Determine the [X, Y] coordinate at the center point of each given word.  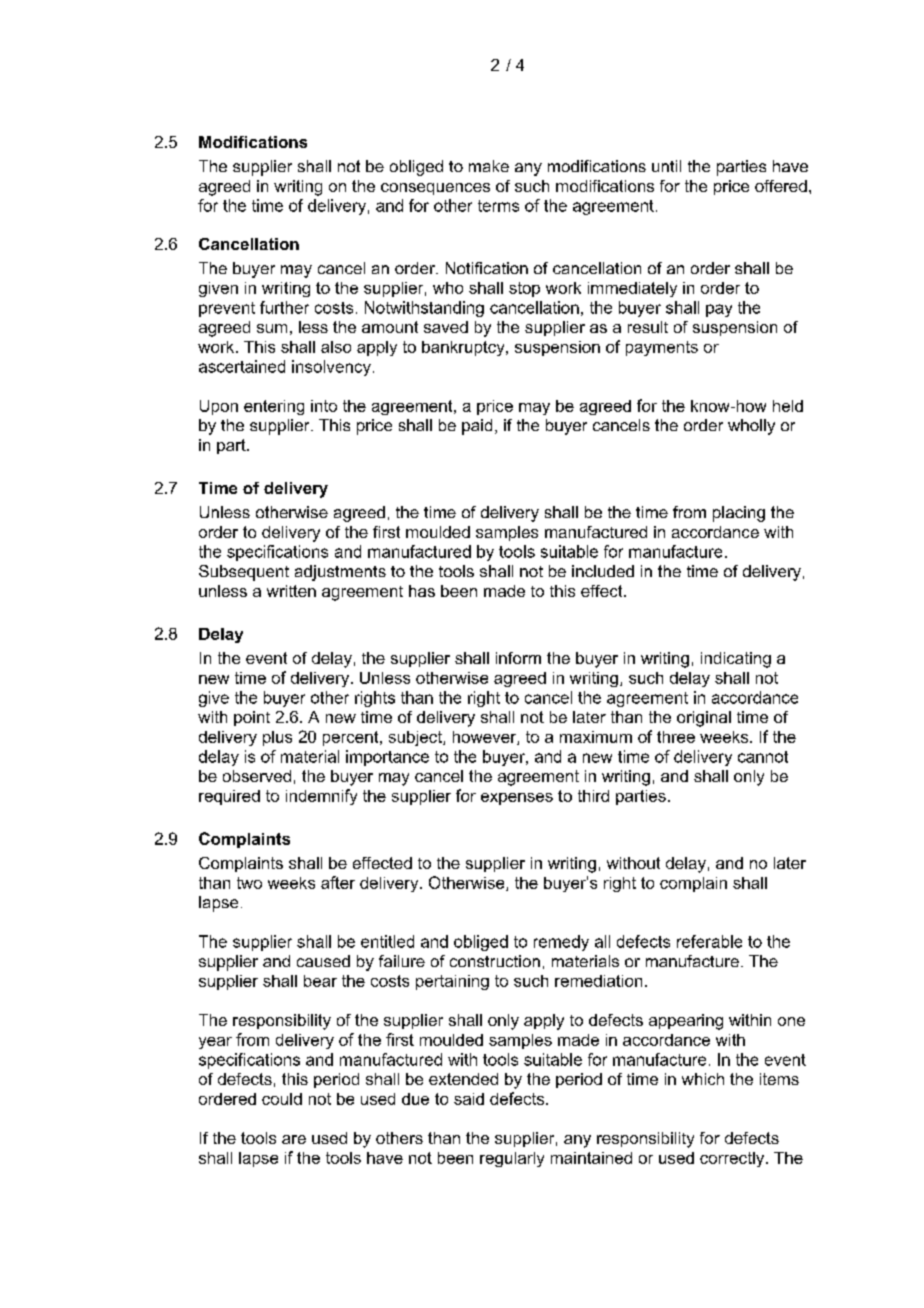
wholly [751, 427]
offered [781, 186]
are [294, 1139]
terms [498, 206]
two [249, 883]
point [252, 718]
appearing [686, 1022]
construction [495, 961]
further [284, 307]
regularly [512, 1159]
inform [518, 658]
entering [274, 407]
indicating [736, 660]
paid [477, 427]
